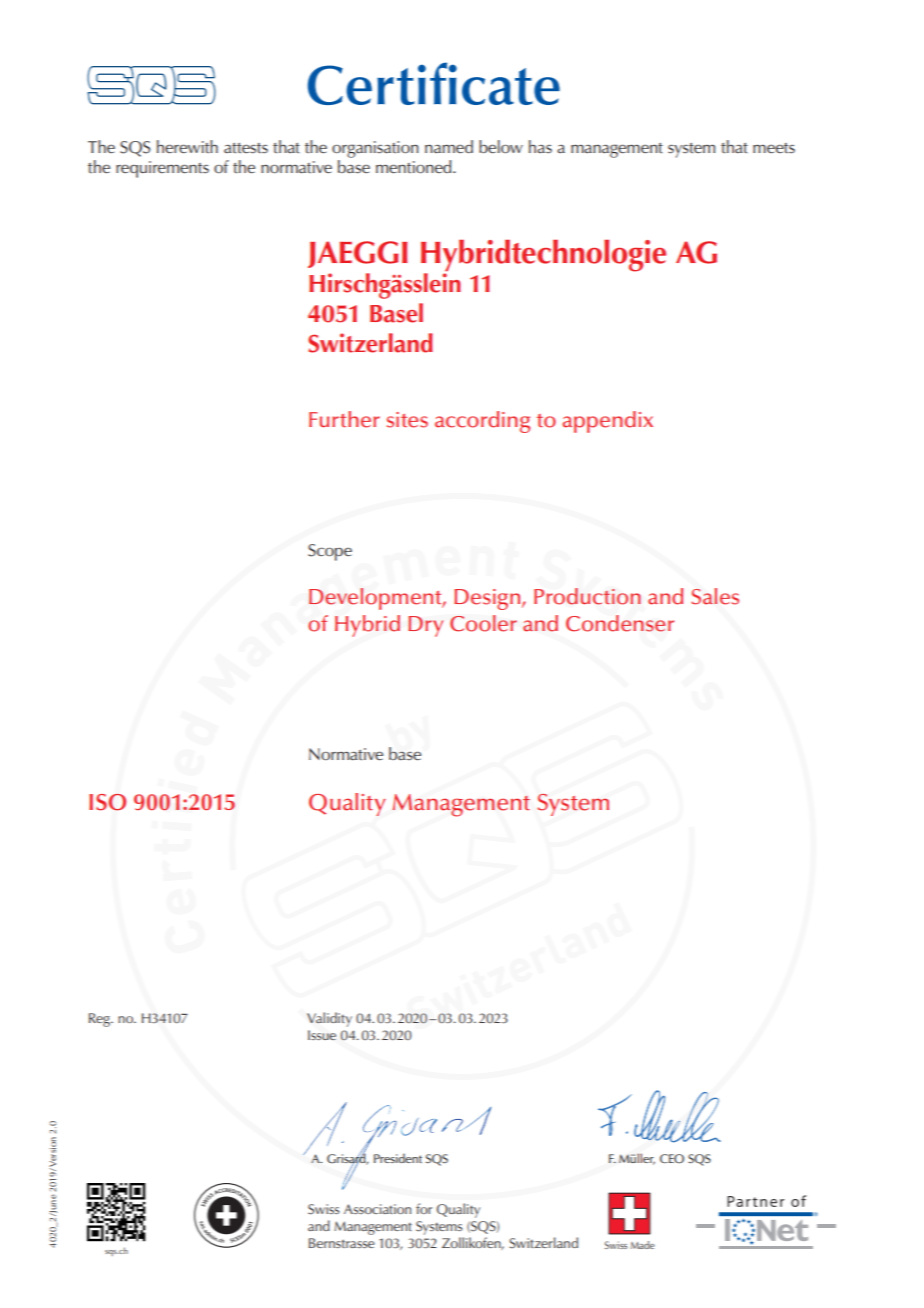  Describe the element at coordinates (107, 802) in the image. I see `ISO` at that location.
